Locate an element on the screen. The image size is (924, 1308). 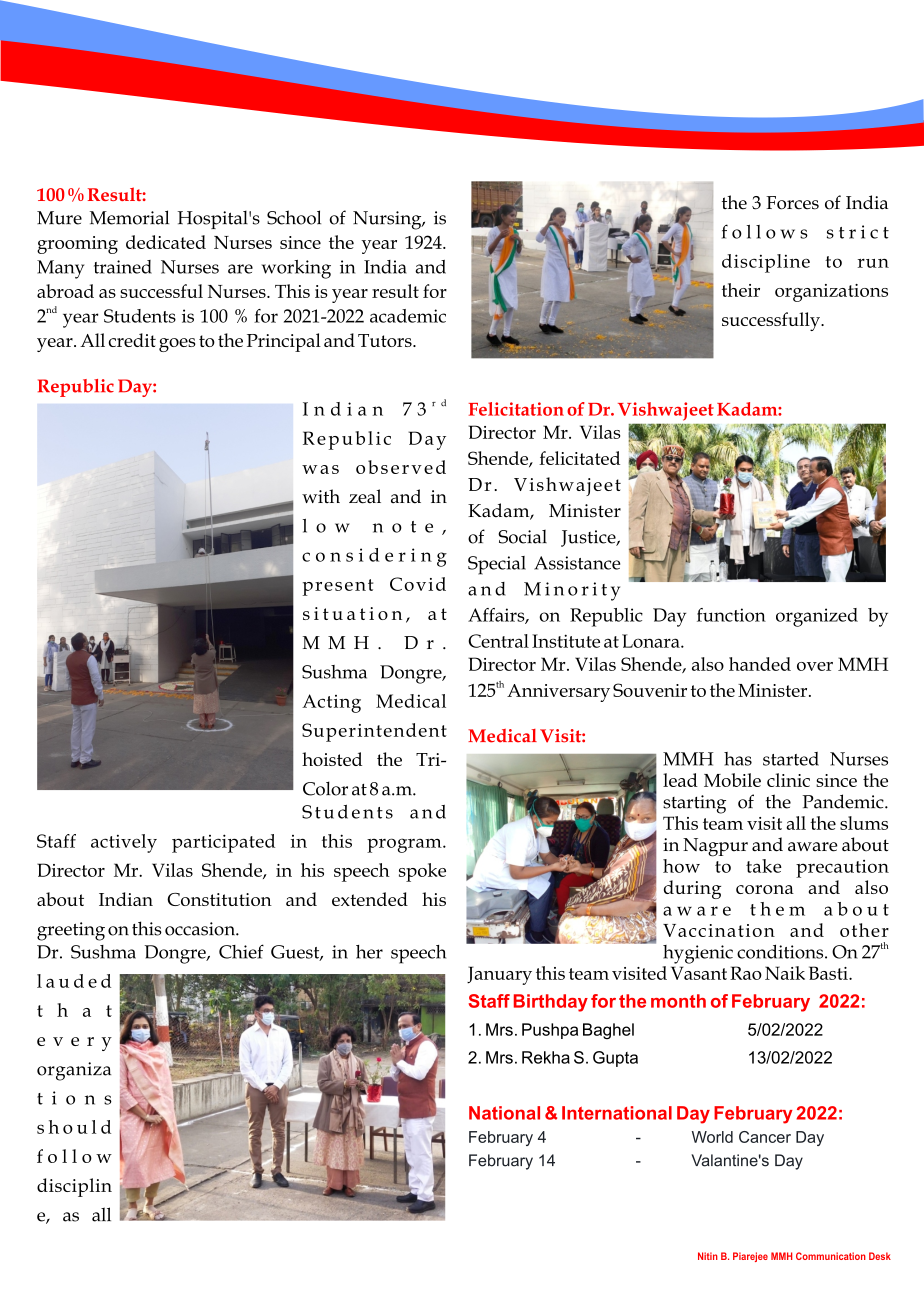
Special is located at coordinates (497, 565).
